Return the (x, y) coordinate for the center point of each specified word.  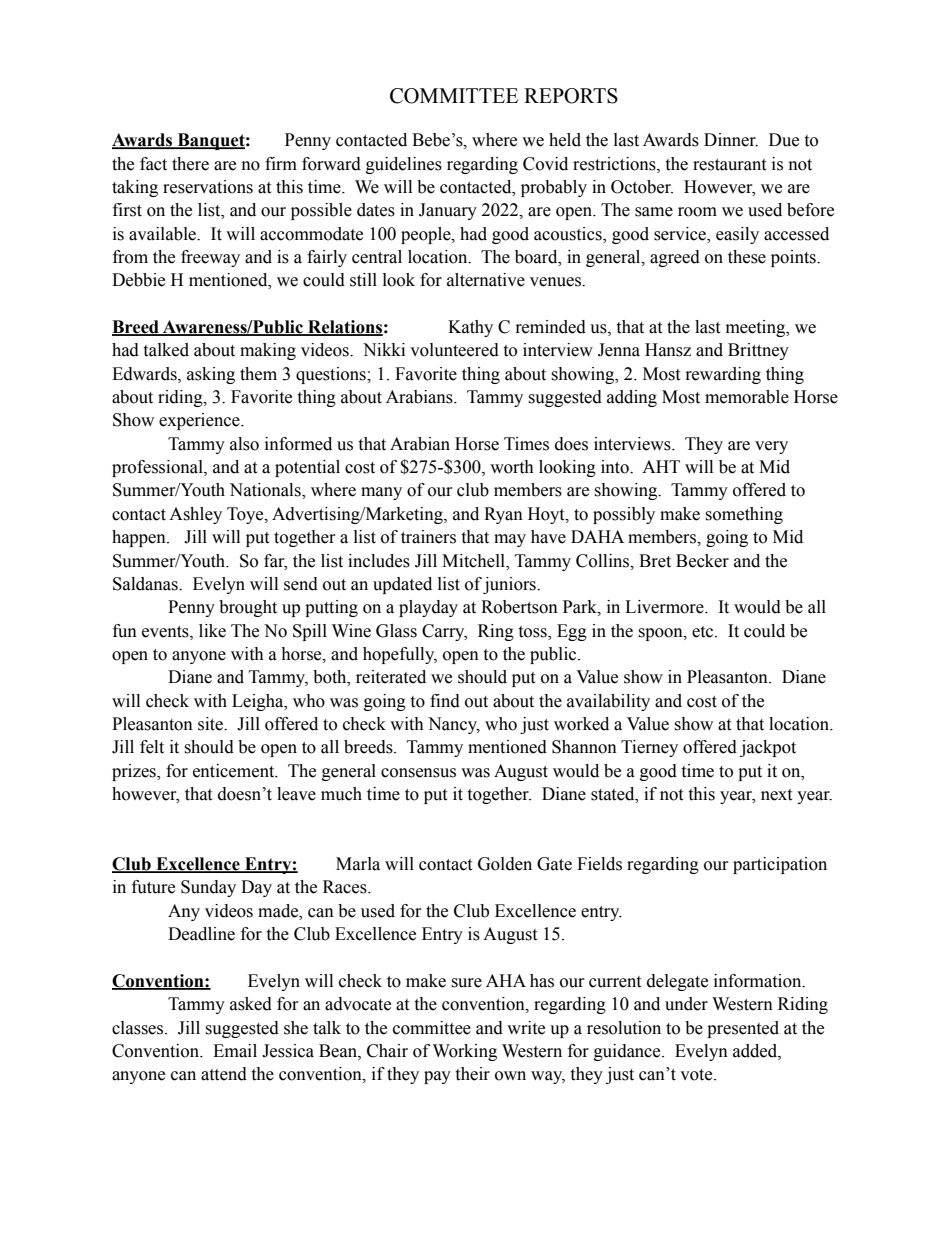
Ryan (503, 515)
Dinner (731, 140)
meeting (757, 328)
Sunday (208, 888)
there (190, 164)
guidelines (404, 165)
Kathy (470, 328)
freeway (210, 258)
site (211, 724)
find (445, 701)
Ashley (195, 515)
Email (235, 1051)
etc (704, 632)
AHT (661, 466)
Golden (505, 864)
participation (780, 865)
